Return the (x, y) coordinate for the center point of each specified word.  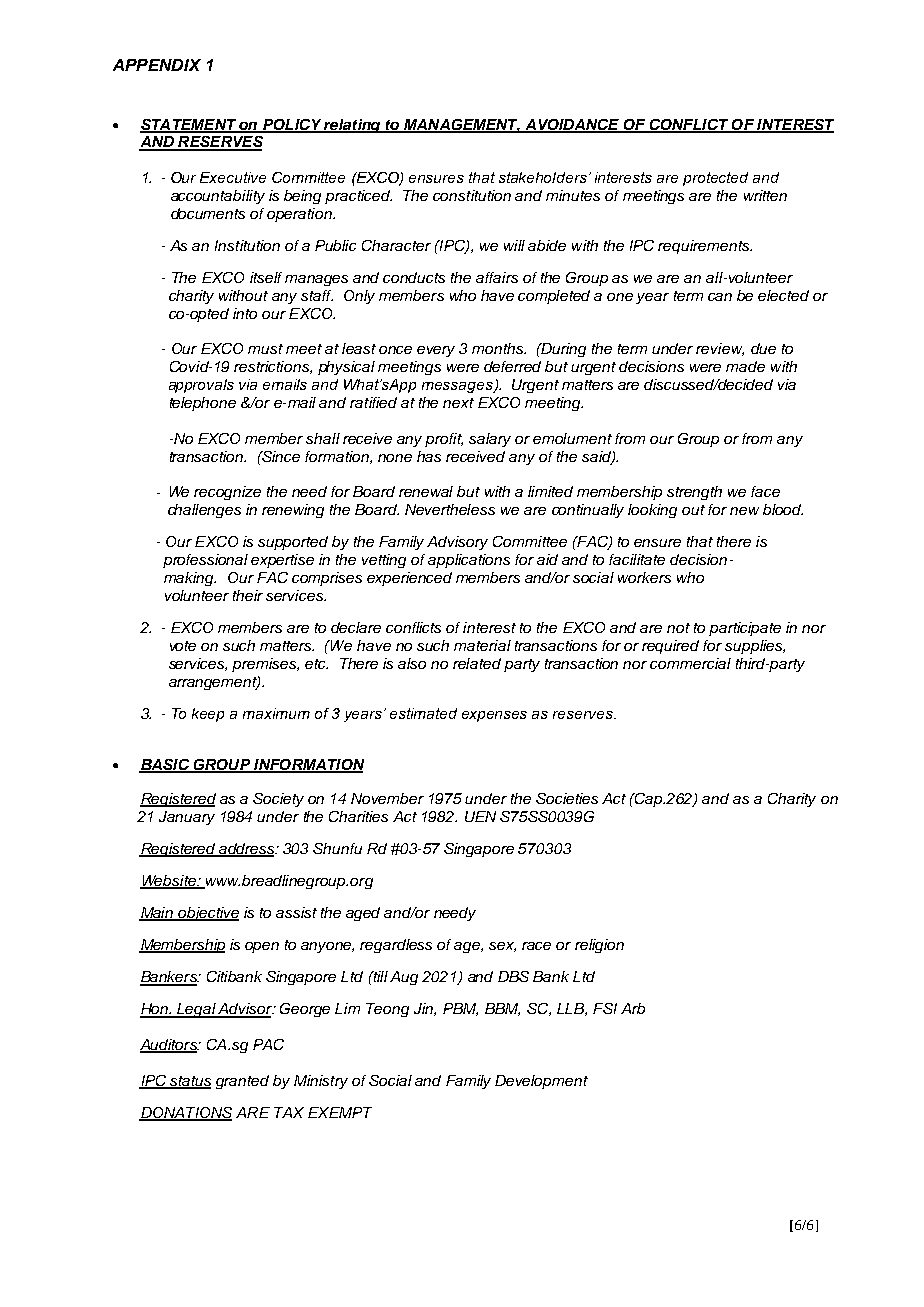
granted (242, 1082)
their (248, 595)
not (678, 628)
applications (469, 561)
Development (541, 1082)
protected (715, 179)
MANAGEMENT (461, 125)
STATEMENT (189, 125)
